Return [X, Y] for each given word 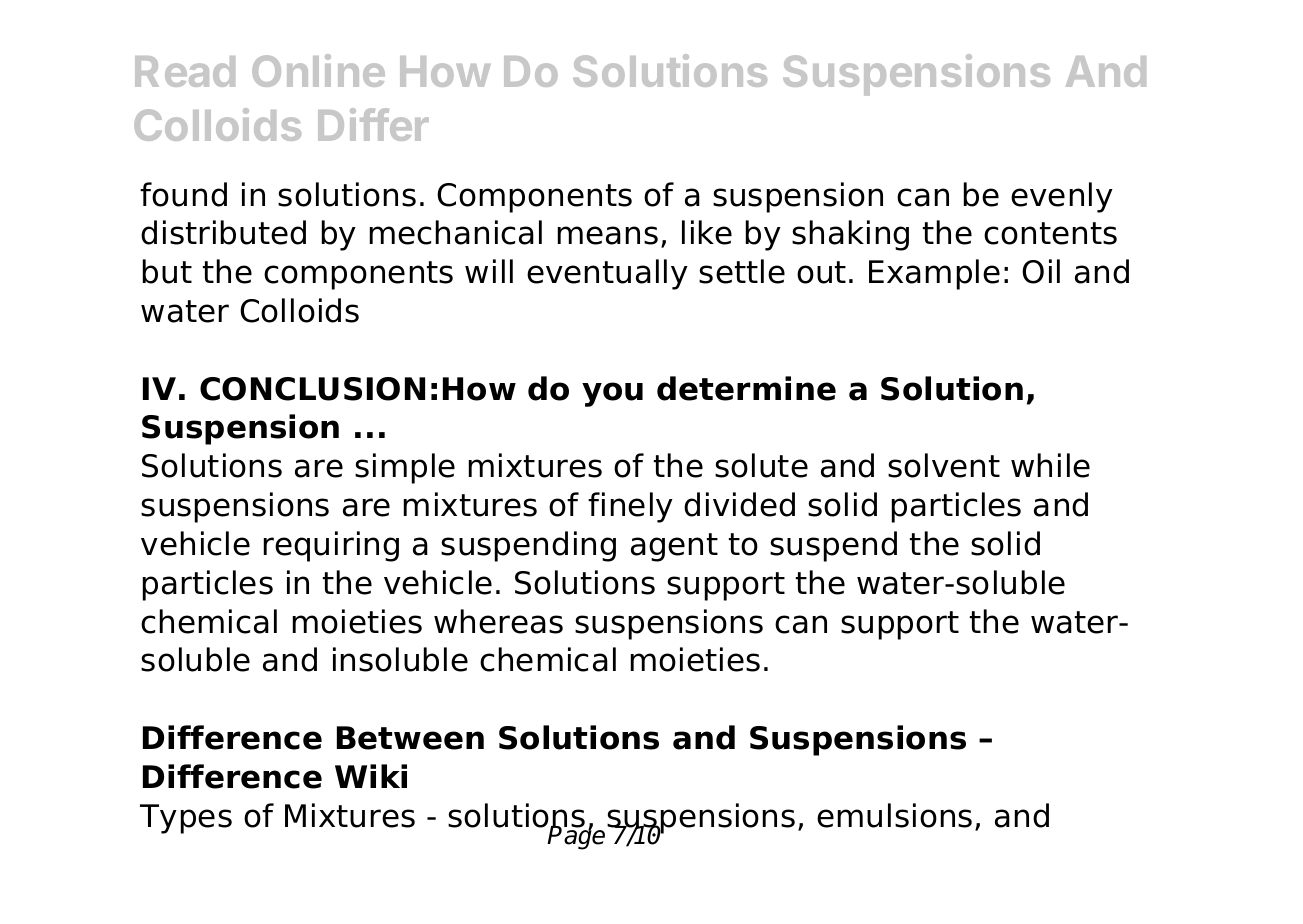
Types [186, 819]
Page [577, 837]
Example [934, 274]
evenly [1062, 197]
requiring [331, 546]
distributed [223, 232]
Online [318, 70]
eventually [607, 274]
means [608, 235]
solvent [944, 465]
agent [674, 547]
